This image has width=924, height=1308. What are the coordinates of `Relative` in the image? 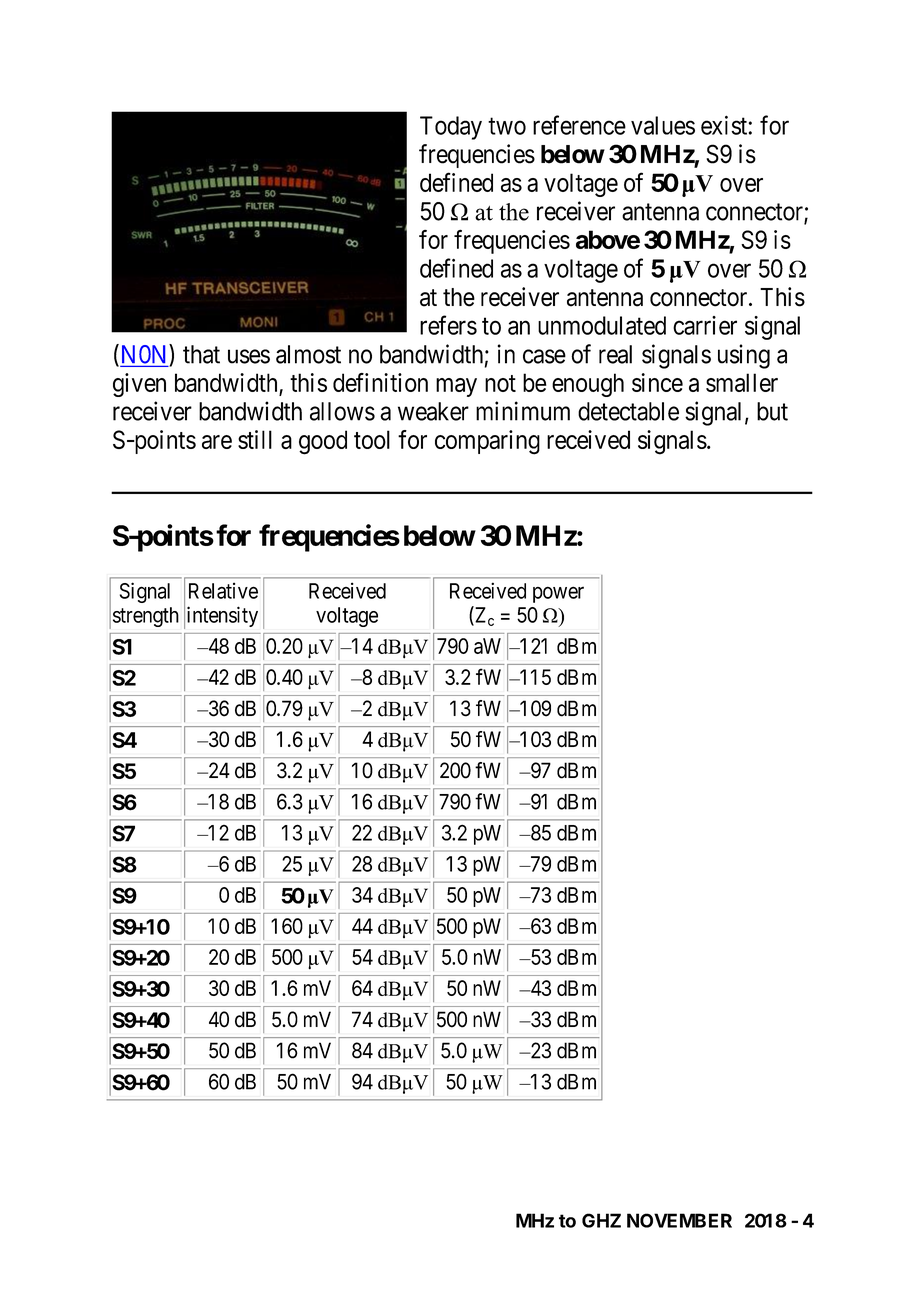 It's located at (223, 590).
